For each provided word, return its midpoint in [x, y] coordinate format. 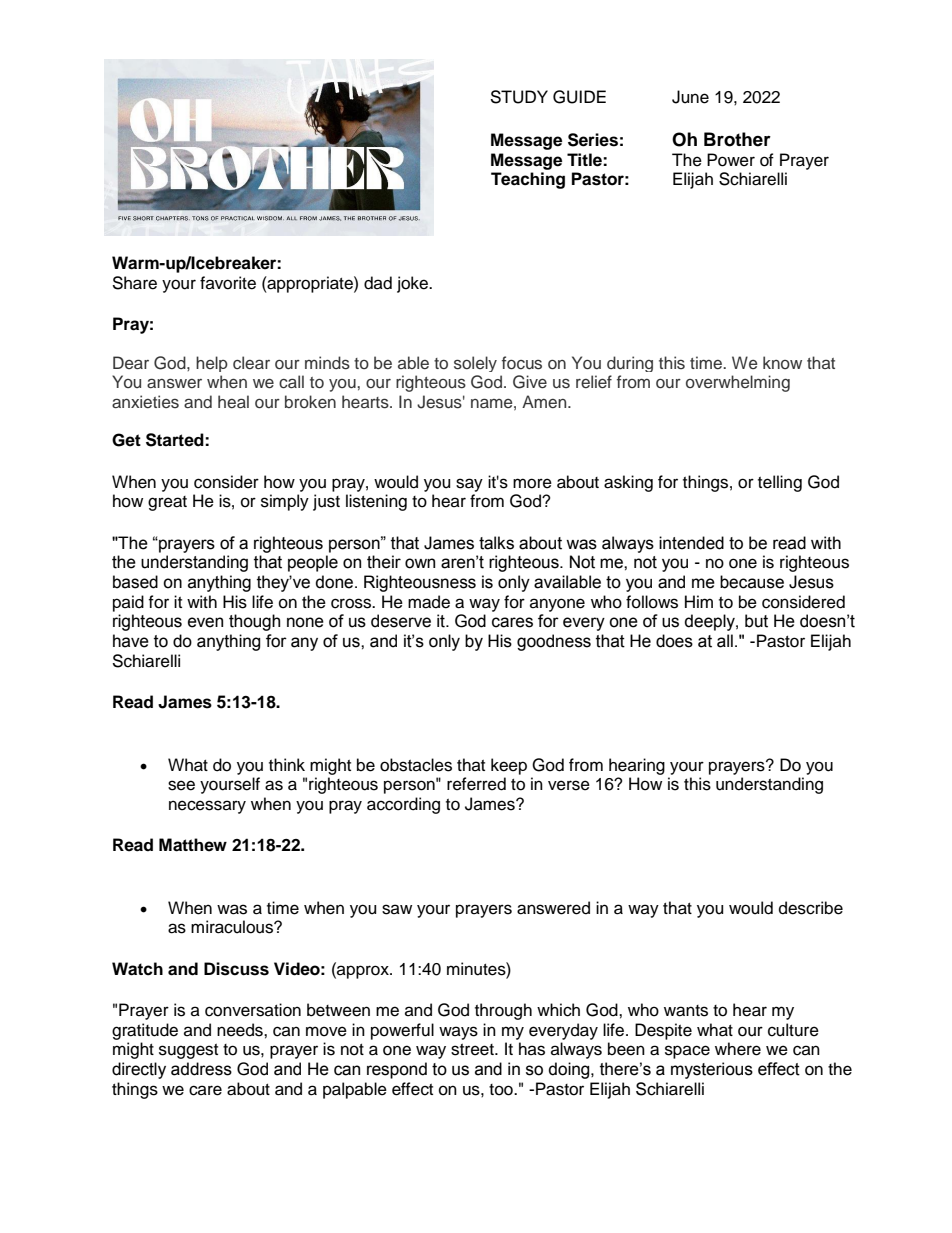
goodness [554, 642]
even [205, 622]
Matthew [193, 845]
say [469, 485]
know [782, 362]
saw [397, 909]
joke [414, 284]
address [201, 1069]
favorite [228, 283]
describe [811, 908]
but [756, 621]
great [167, 503]
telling [780, 483]
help [212, 364]
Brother [737, 139]
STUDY [519, 97]
